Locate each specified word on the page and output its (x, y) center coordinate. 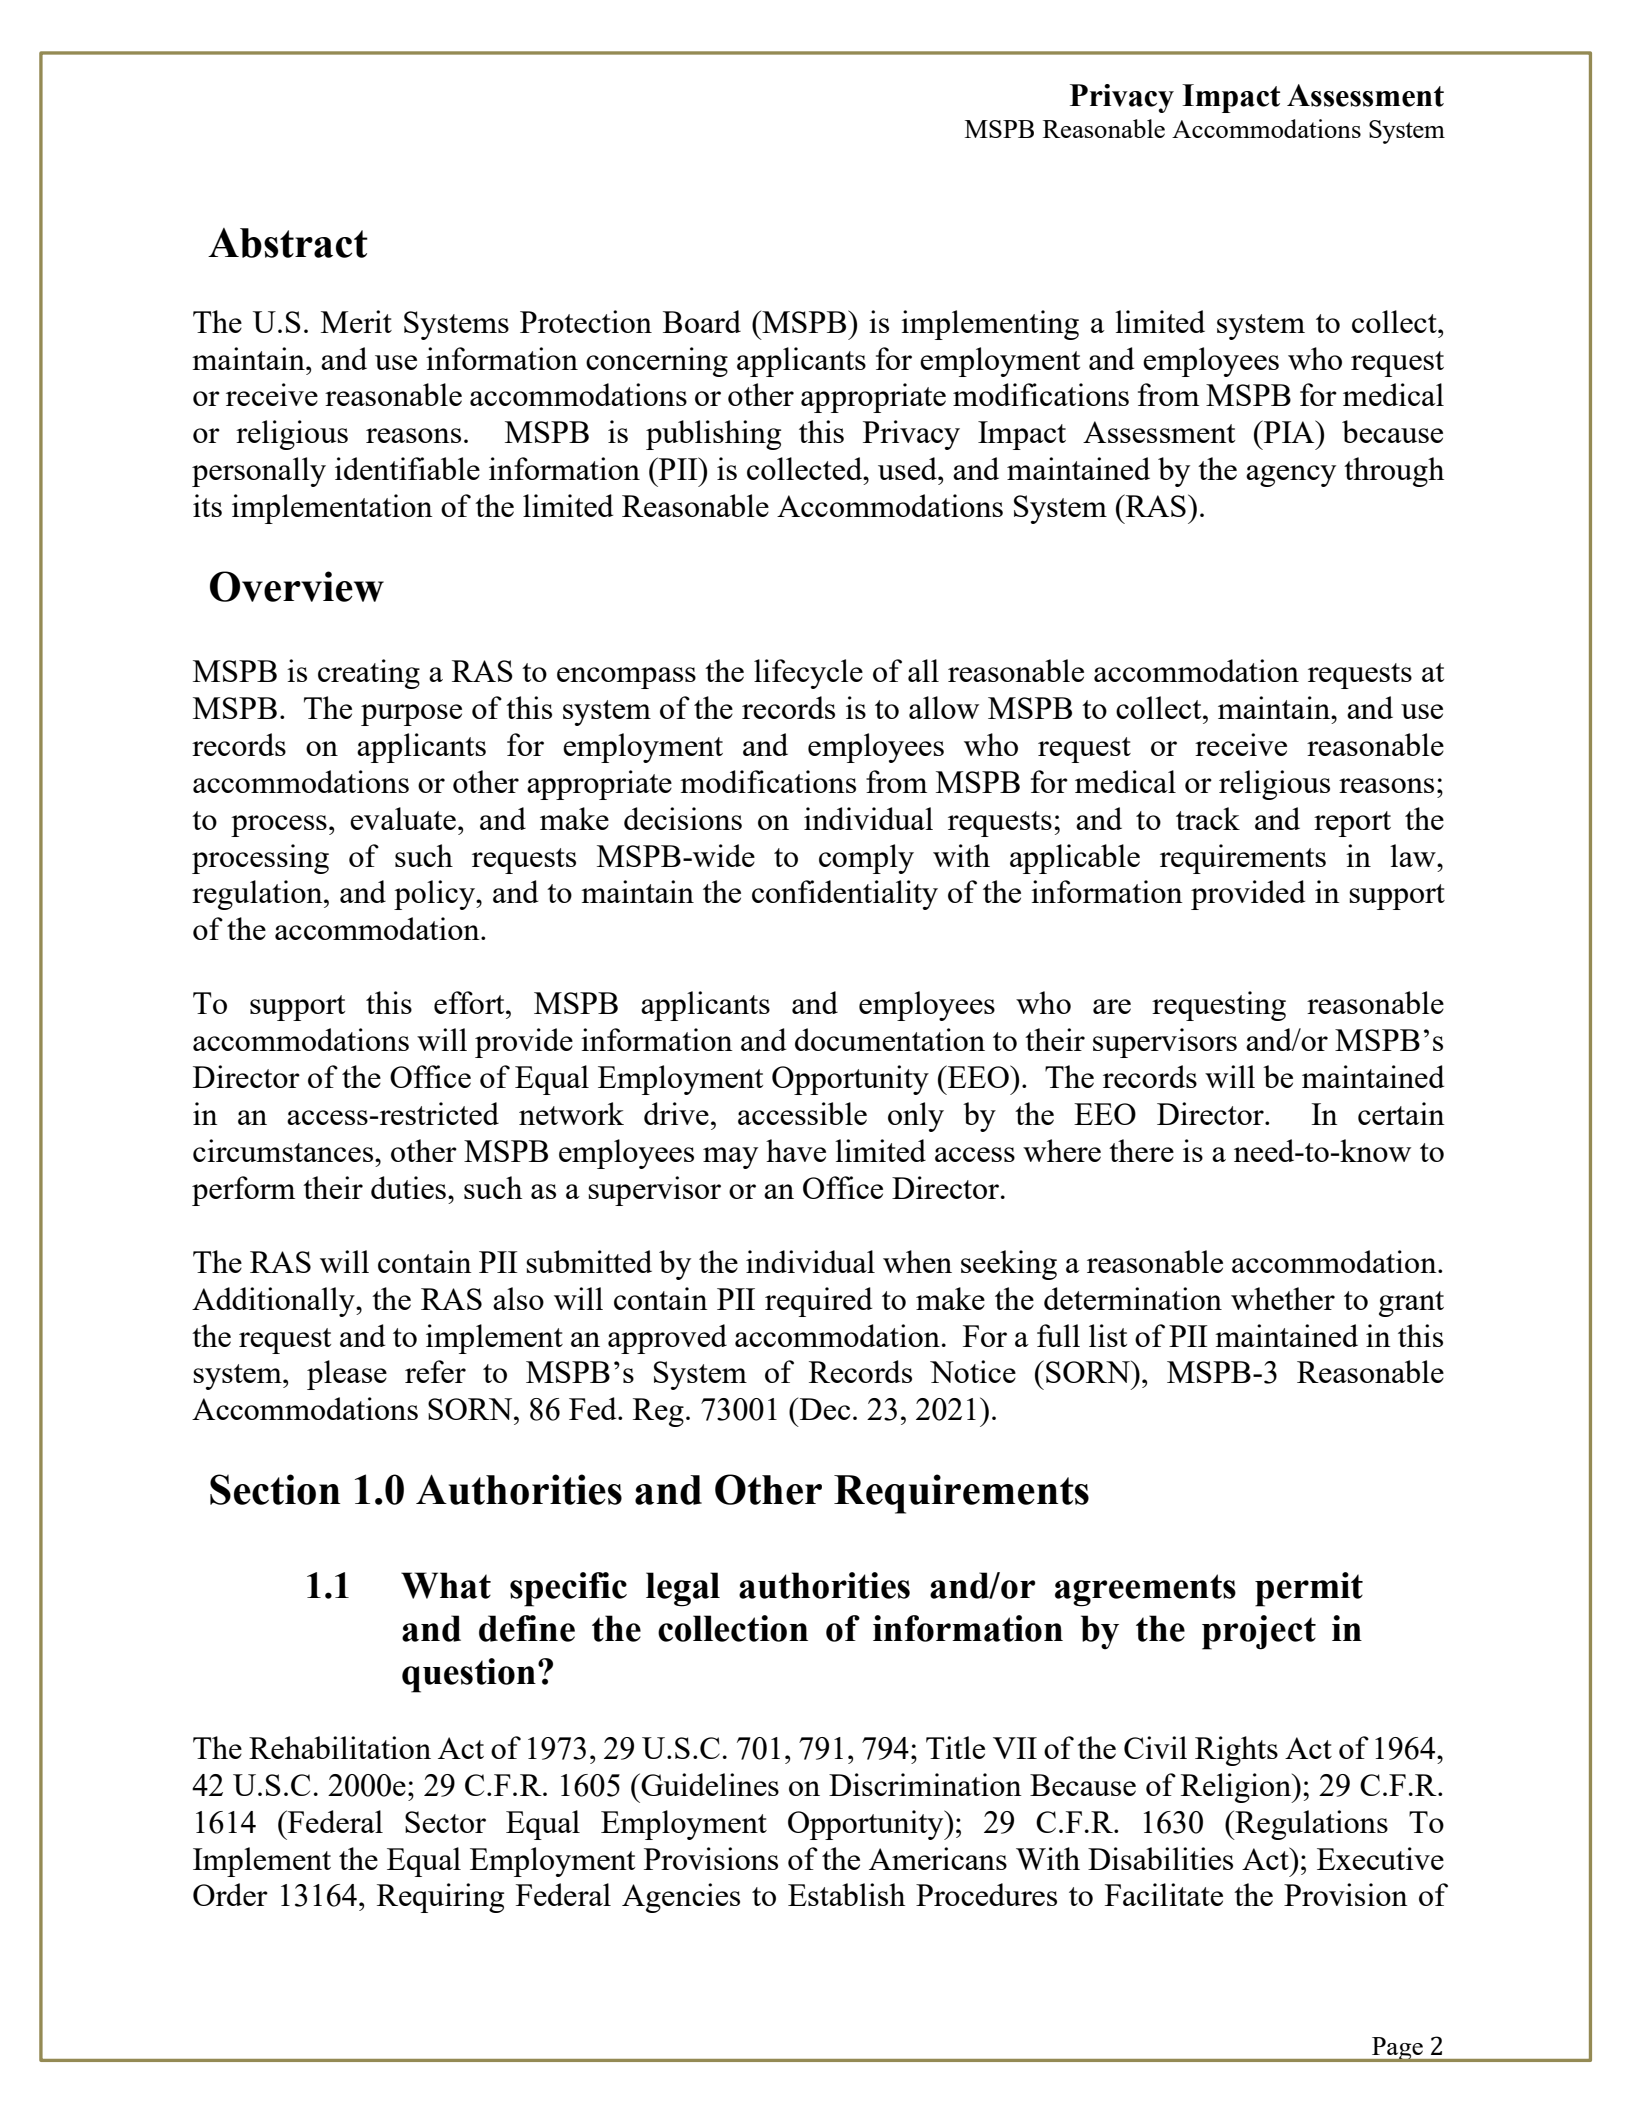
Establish (846, 1894)
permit (1309, 1589)
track (1208, 818)
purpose (411, 715)
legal (683, 1589)
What (446, 1585)
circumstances (284, 1150)
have (796, 1150)
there (1141, 1150)
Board (702, 321)
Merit (356, 321)
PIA (1289, 431)
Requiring (440, 1898)
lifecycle (808, 674)
